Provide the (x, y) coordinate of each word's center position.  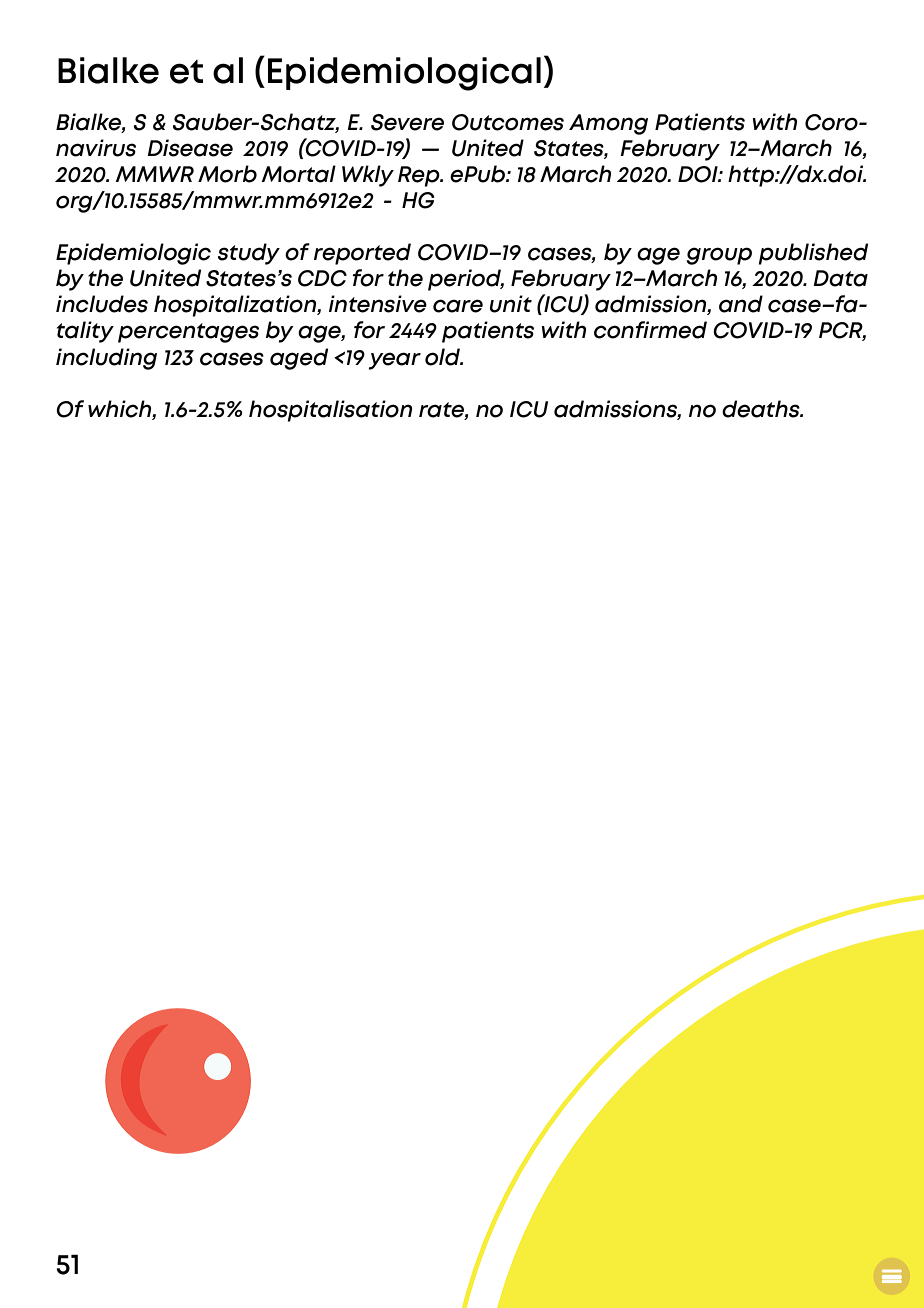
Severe (407, 122)
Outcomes (508, 122)
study (249, 254)
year (395, 361)
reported (362, 254)
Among (608, 124)
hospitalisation (330, 411)
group (719, 256)
